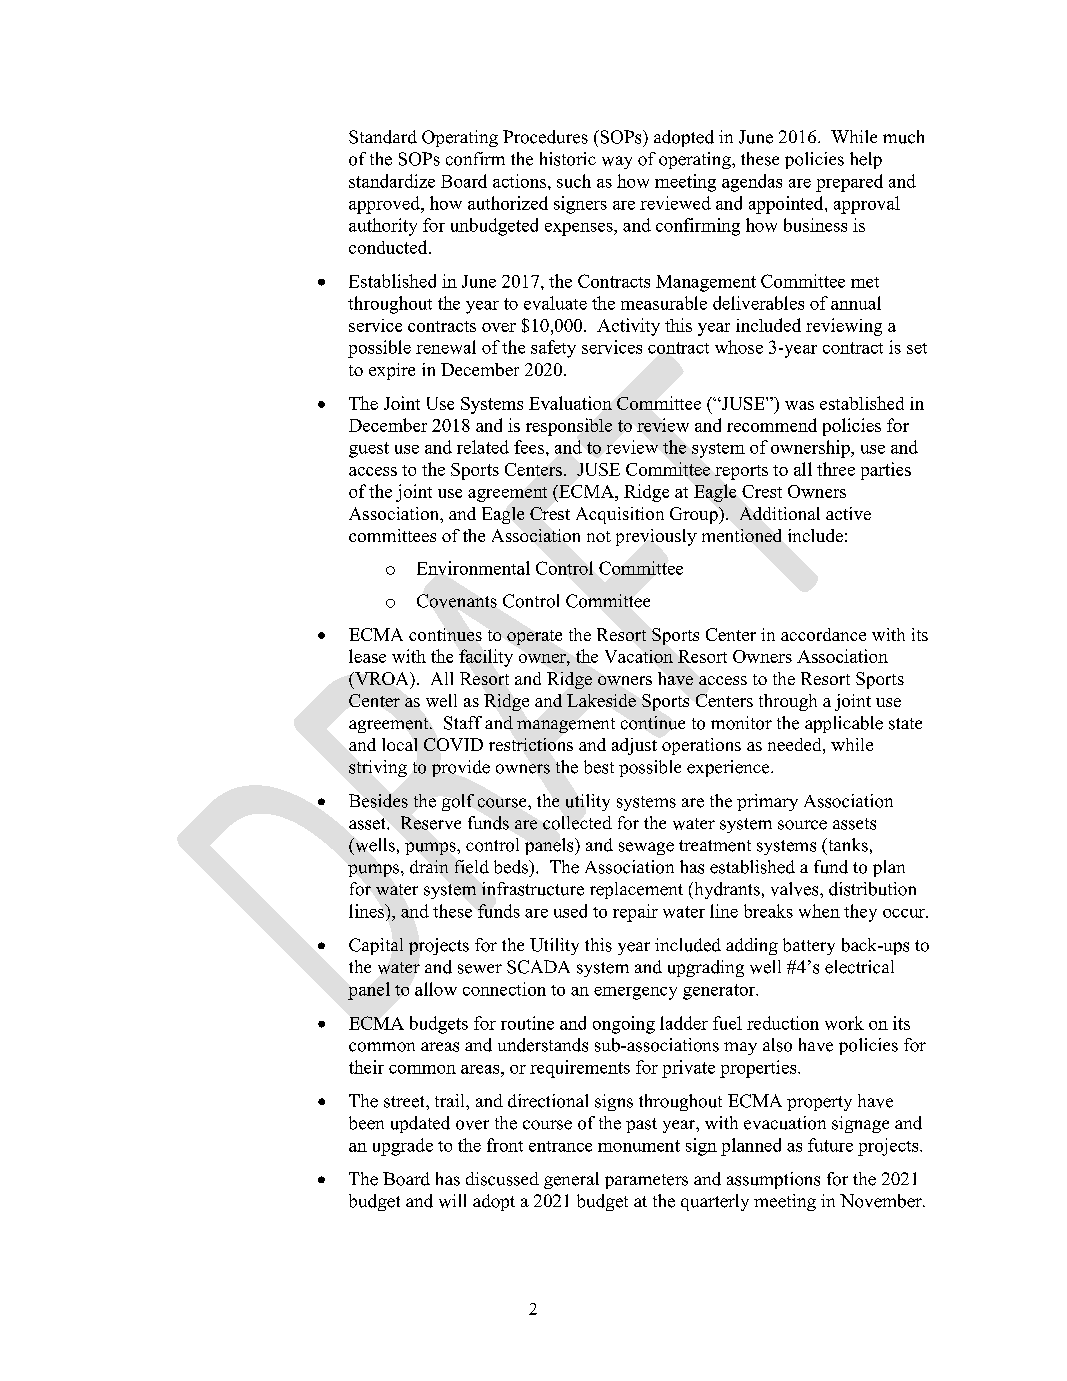  Describe the element at coordinates (830, 1145) in the screenshot. I see `future` at that location.
